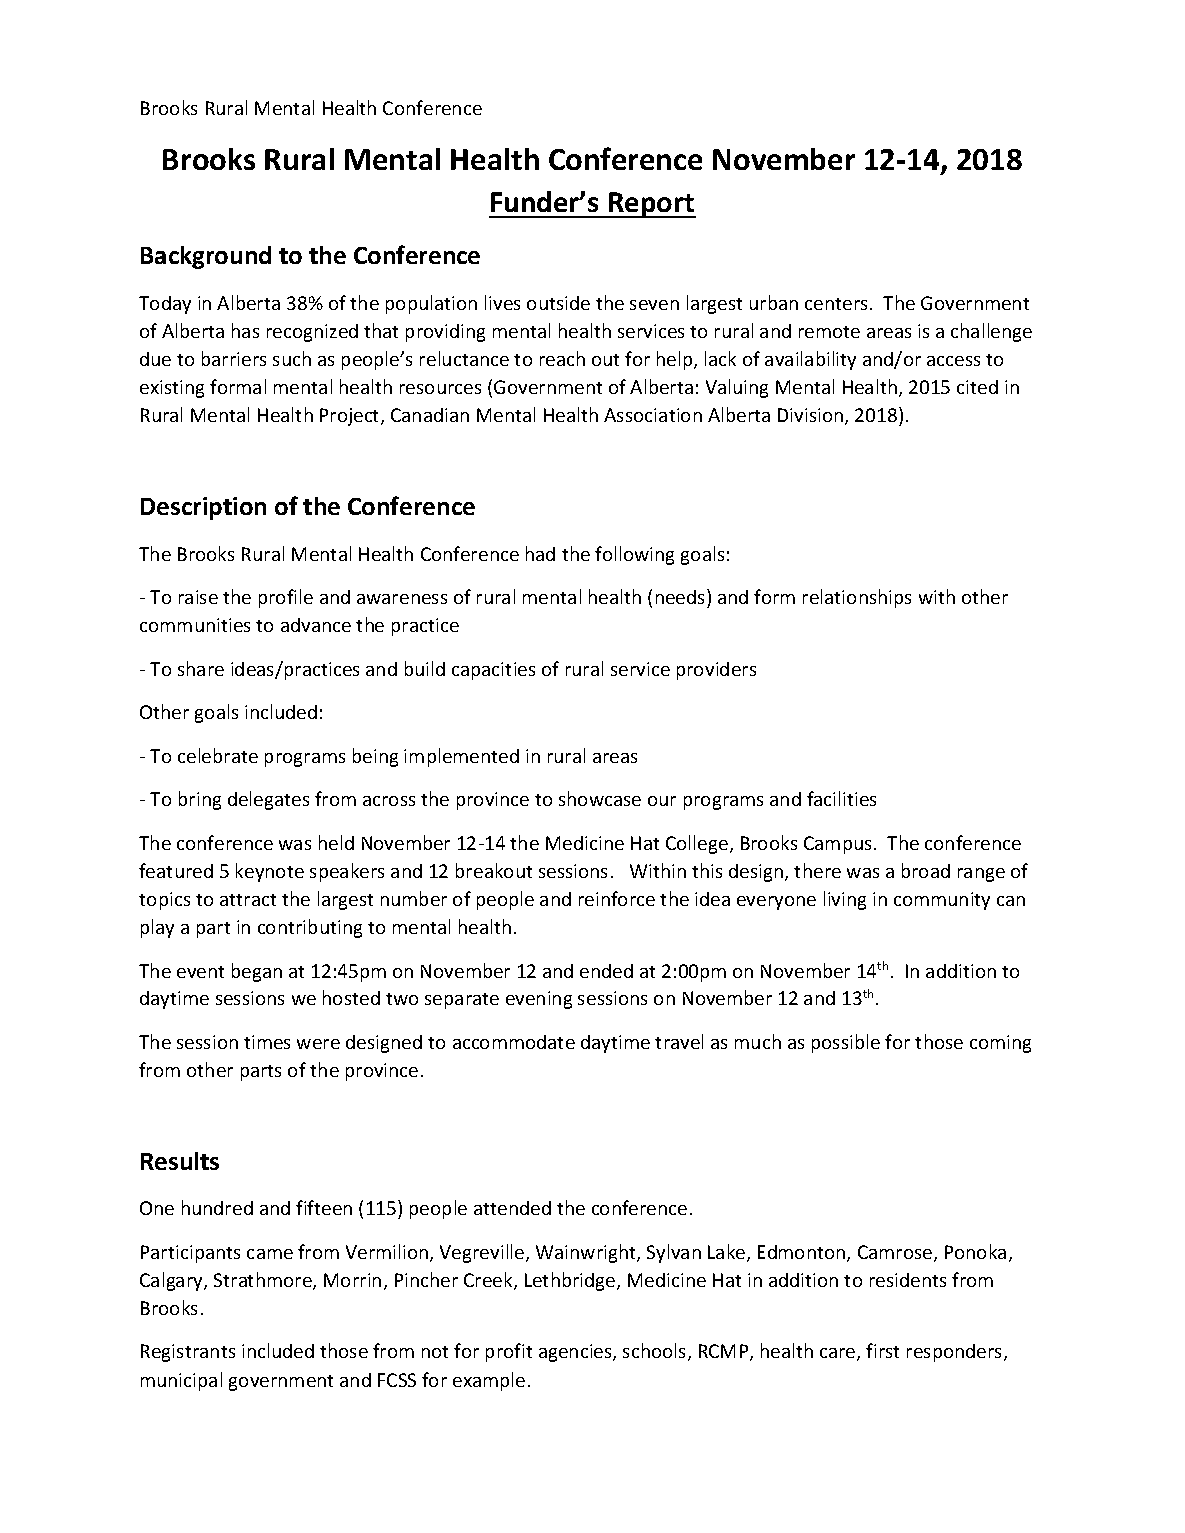 This screenshot has width=1185, height=1533. Describe the element at coordinates (257, 972) in the screenshot. I see `began` at that location.
